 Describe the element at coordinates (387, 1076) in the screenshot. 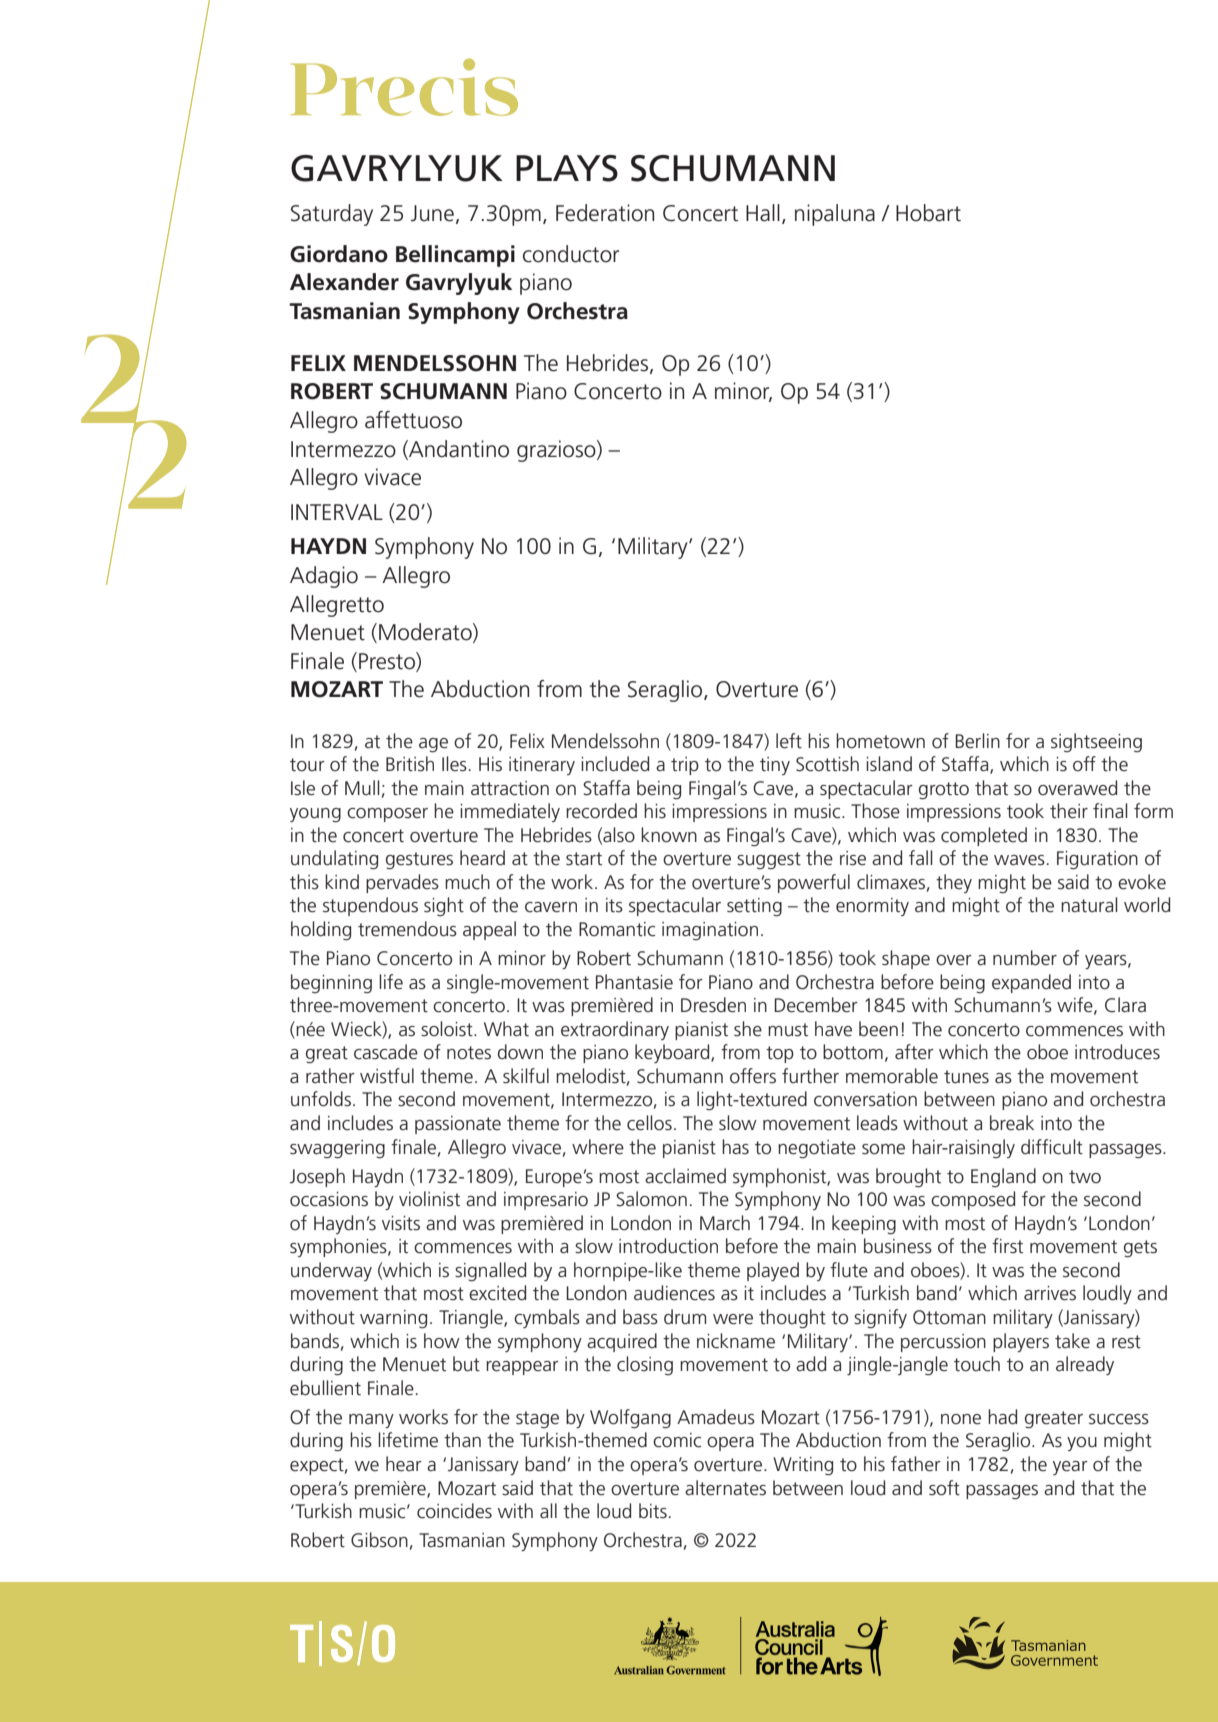

I see `wistful` at that location.
